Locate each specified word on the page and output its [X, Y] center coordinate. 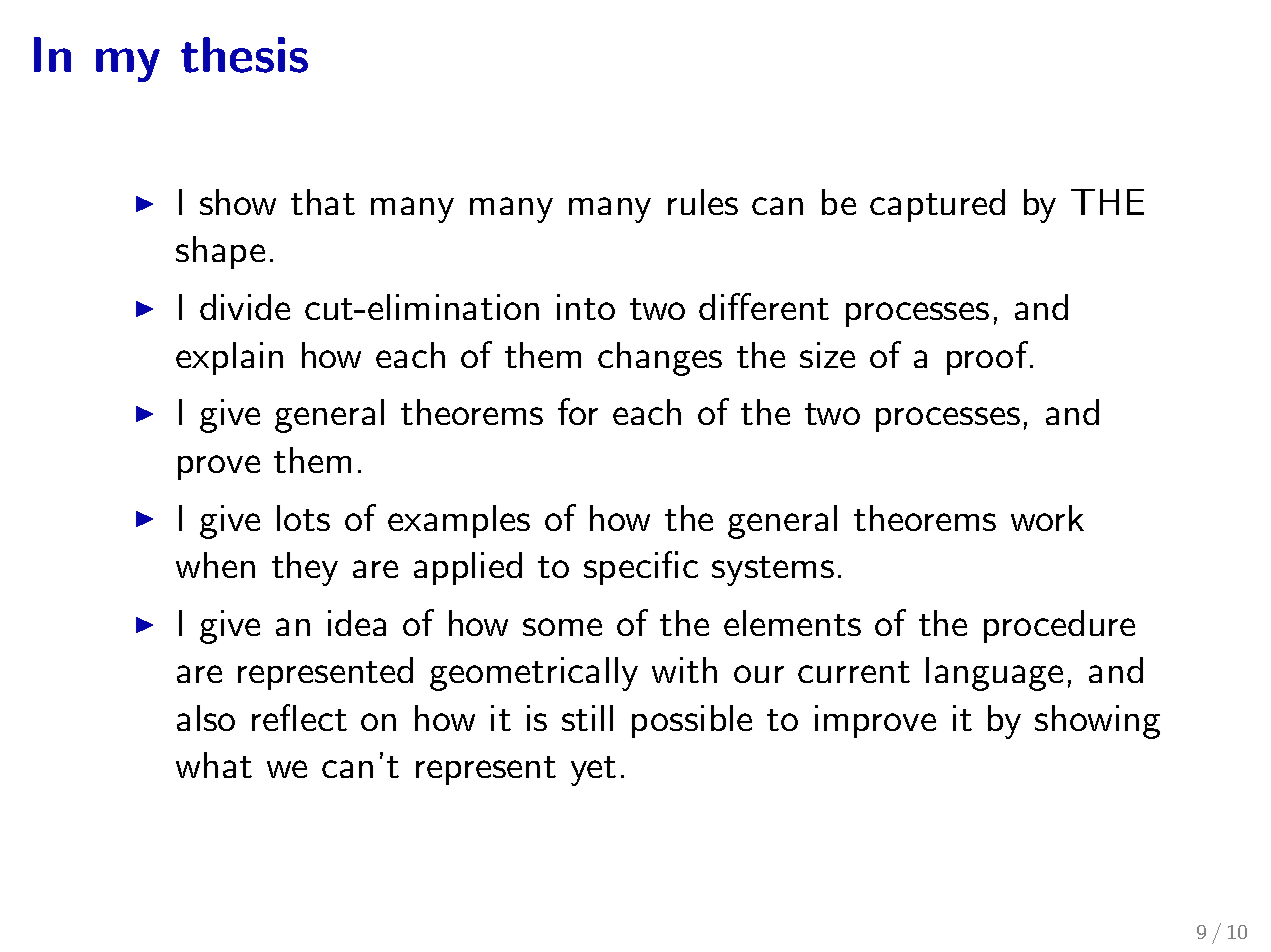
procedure [1059, 626]
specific [641, 568]
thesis [244, 55]
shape [220, 252]
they [305, 569]
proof [987, 358]
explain [229, 358]
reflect [299, 717]
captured [937, 205]
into [586, 307]
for [578, 411]
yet [593, 771]
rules [703, 202]
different [764, 306]
